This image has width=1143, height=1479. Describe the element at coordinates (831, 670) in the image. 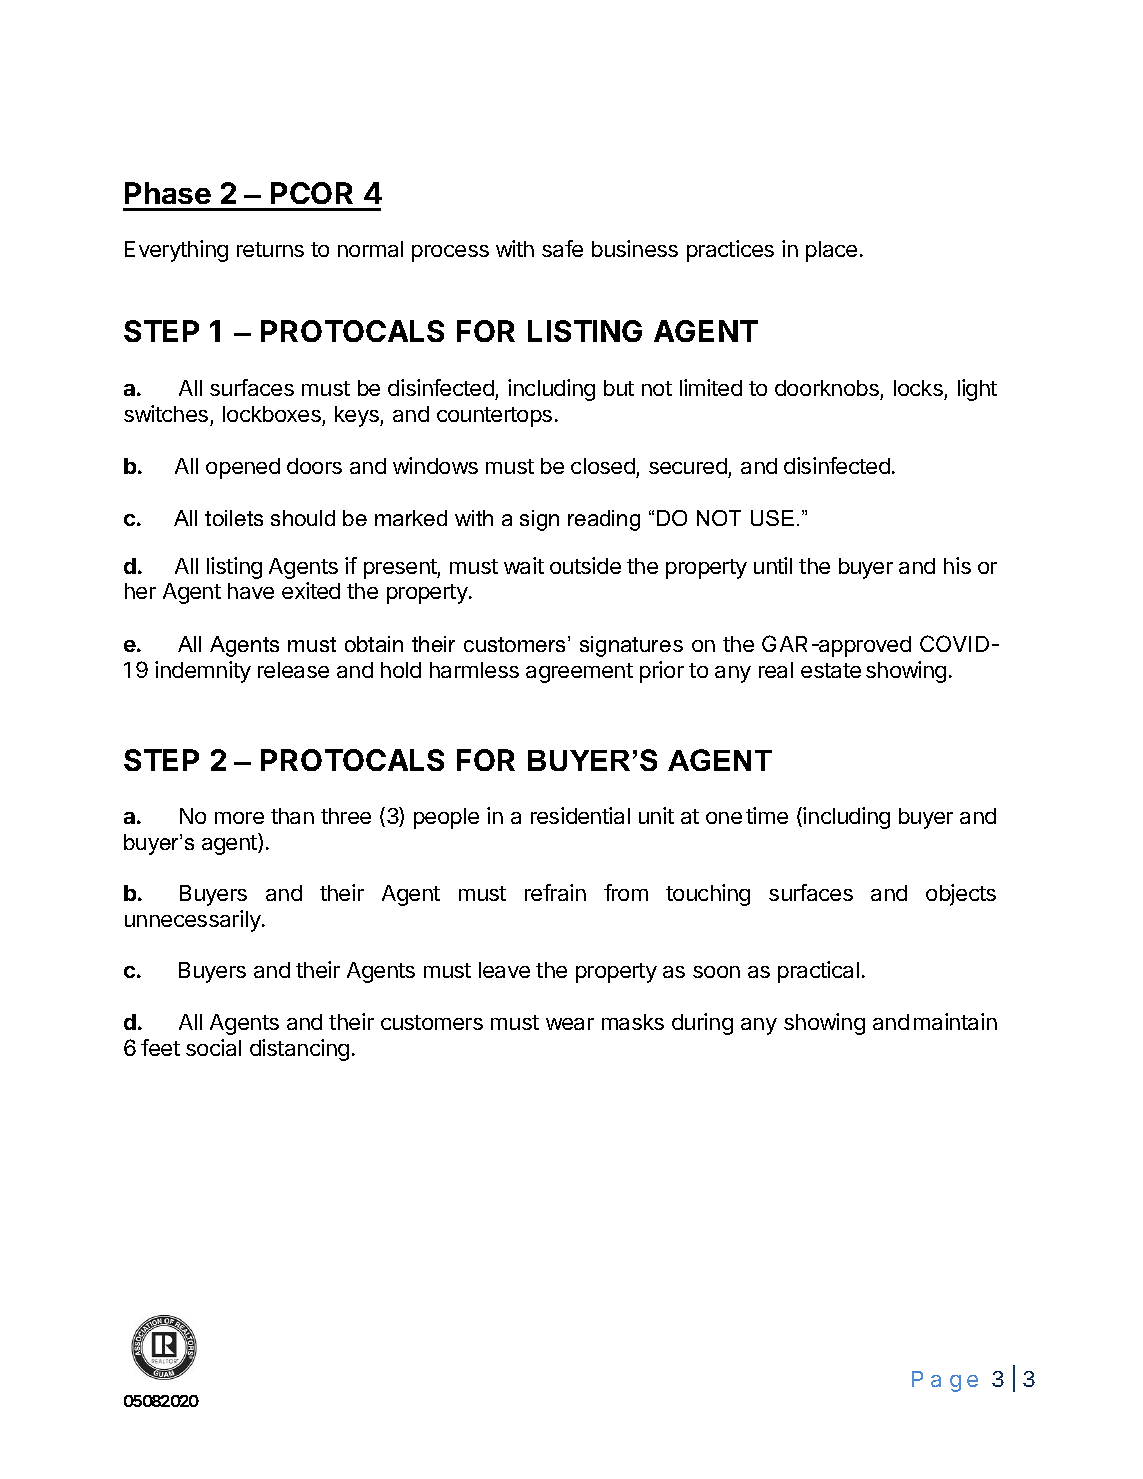

I see `estate` at that location.
